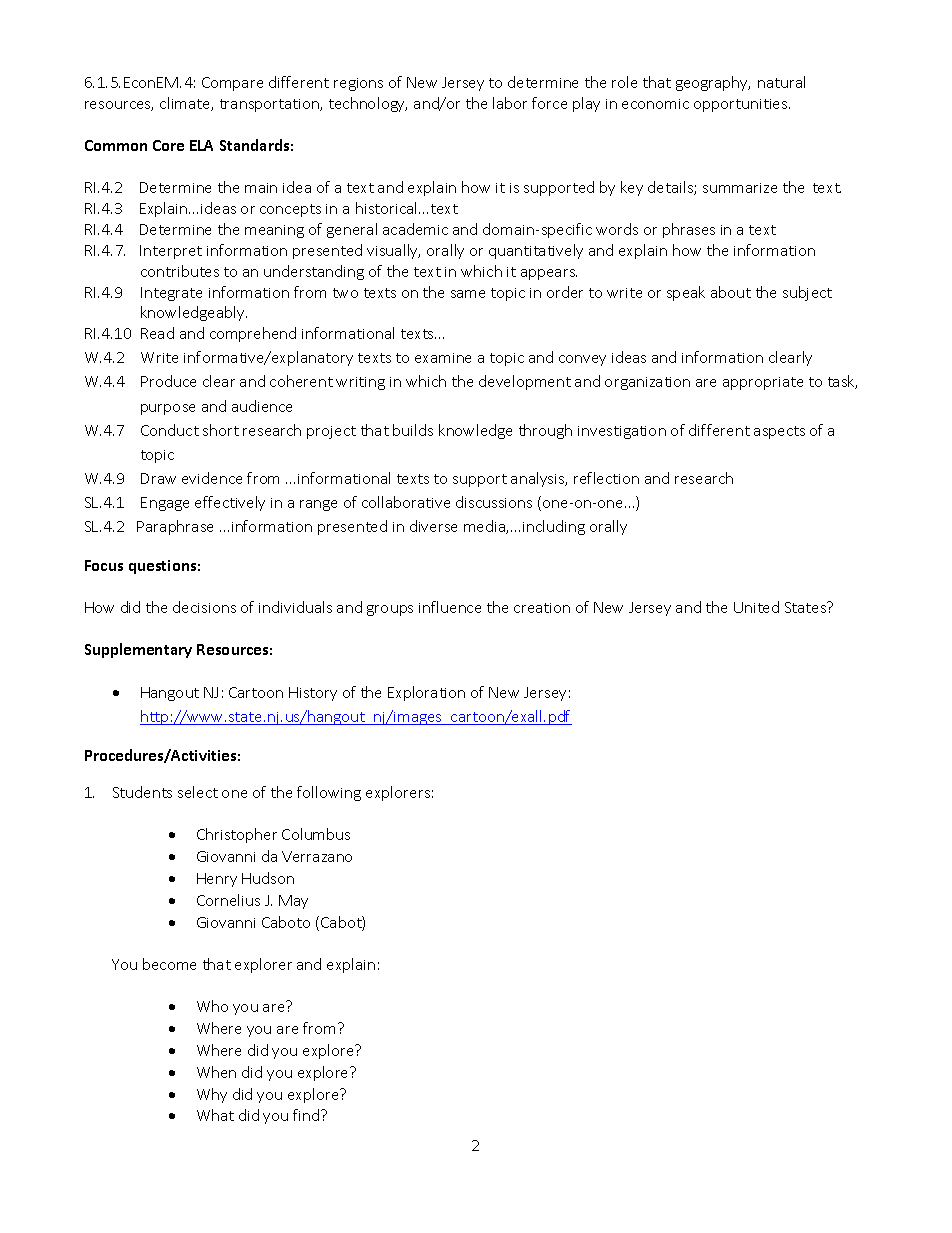  Describe the element at coordinates (549, 103) in the image. I see `force` at that location.
